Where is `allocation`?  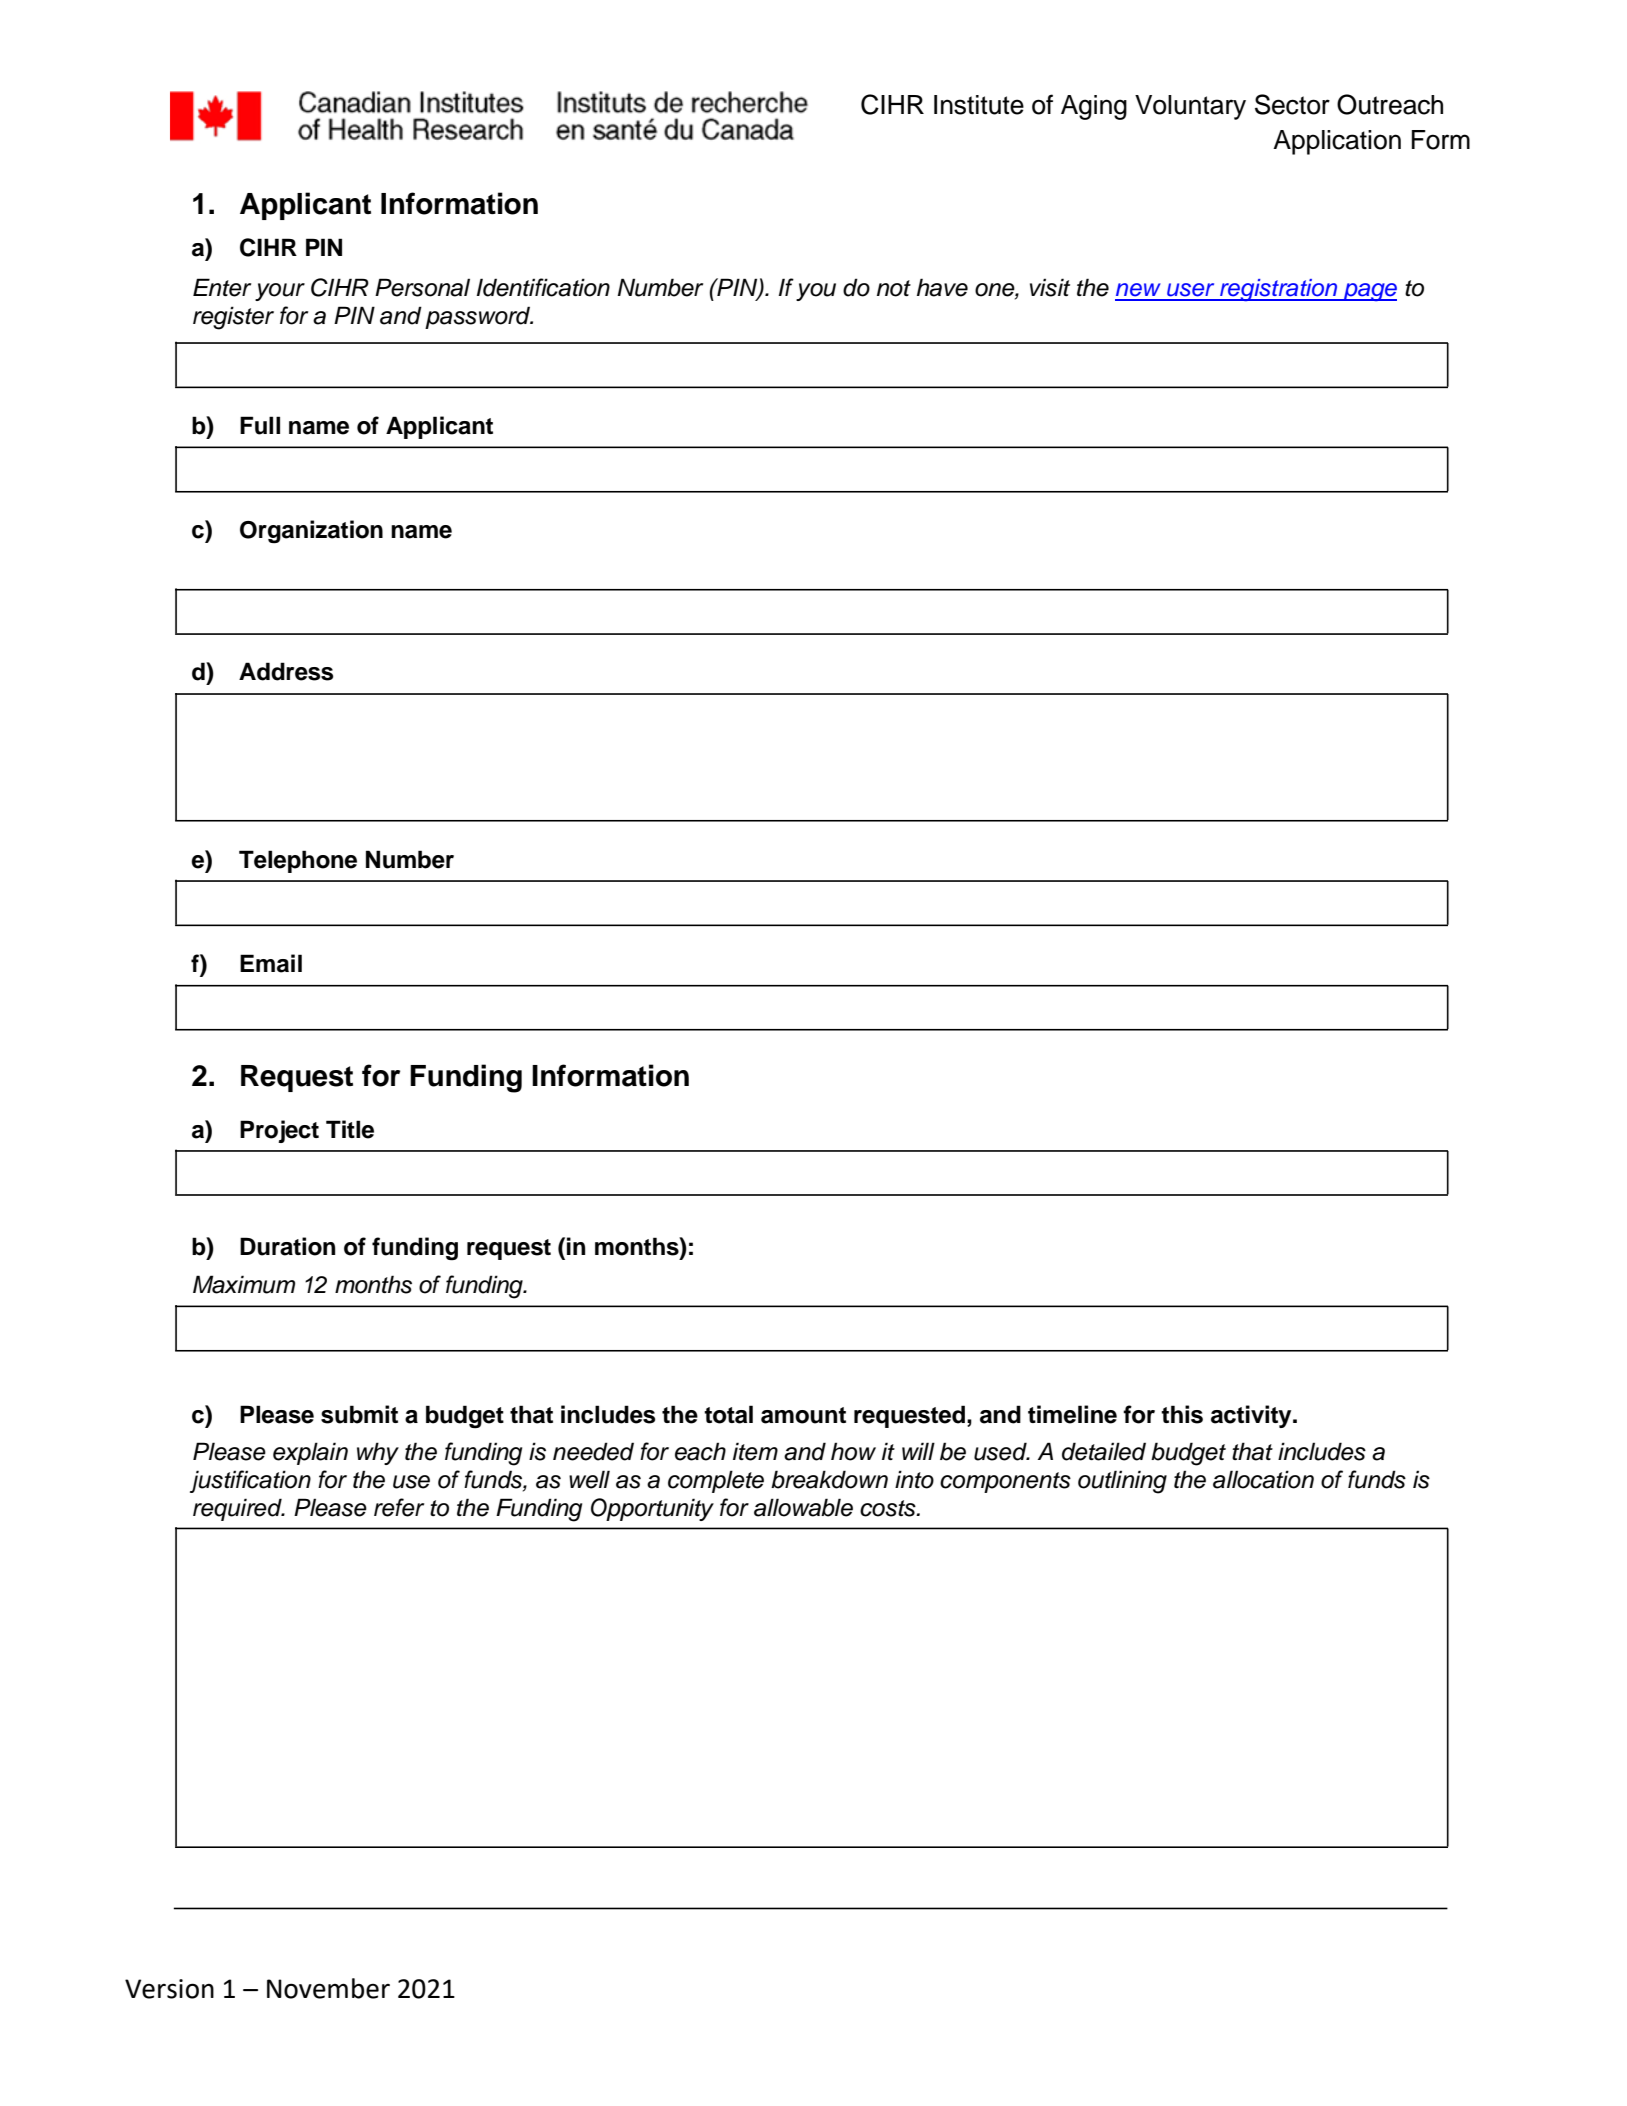
allocation is located at coordinates (1263, 1479).
